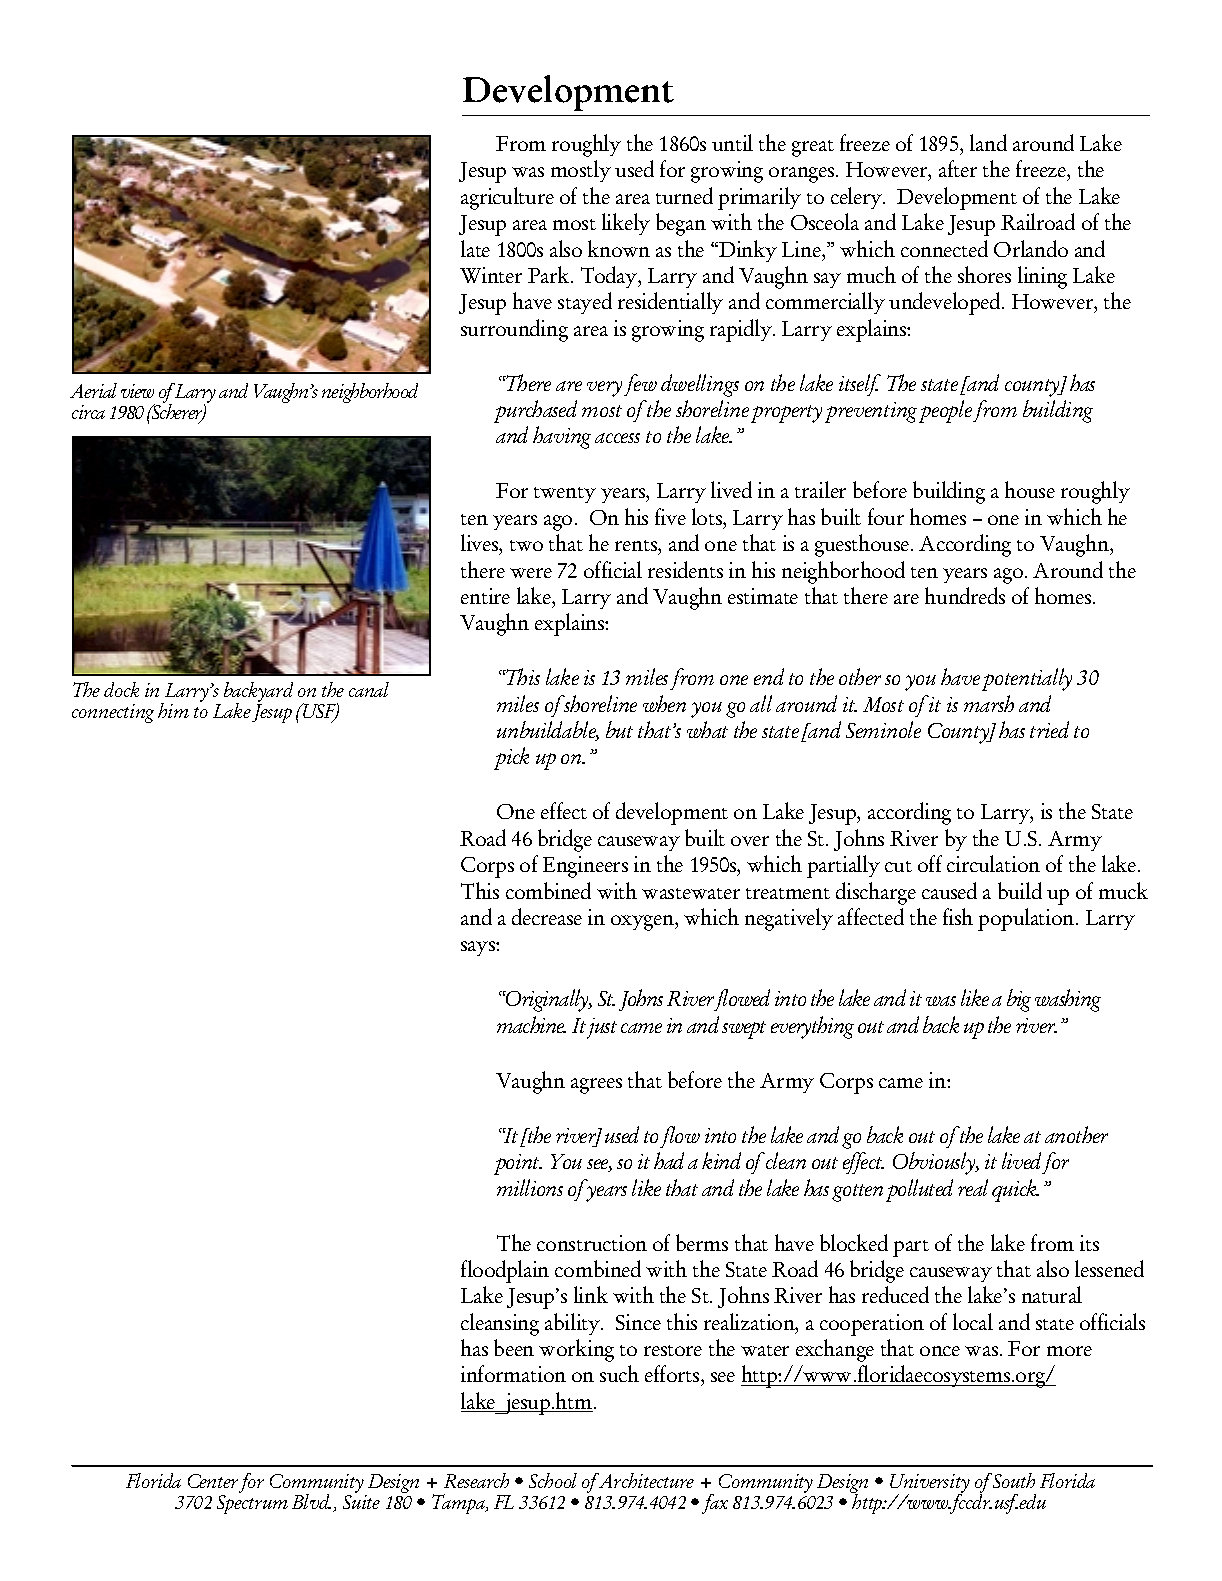 This screenshot has width=1222, height=1581. I want to click on Architecture, so click(645, 1480).
